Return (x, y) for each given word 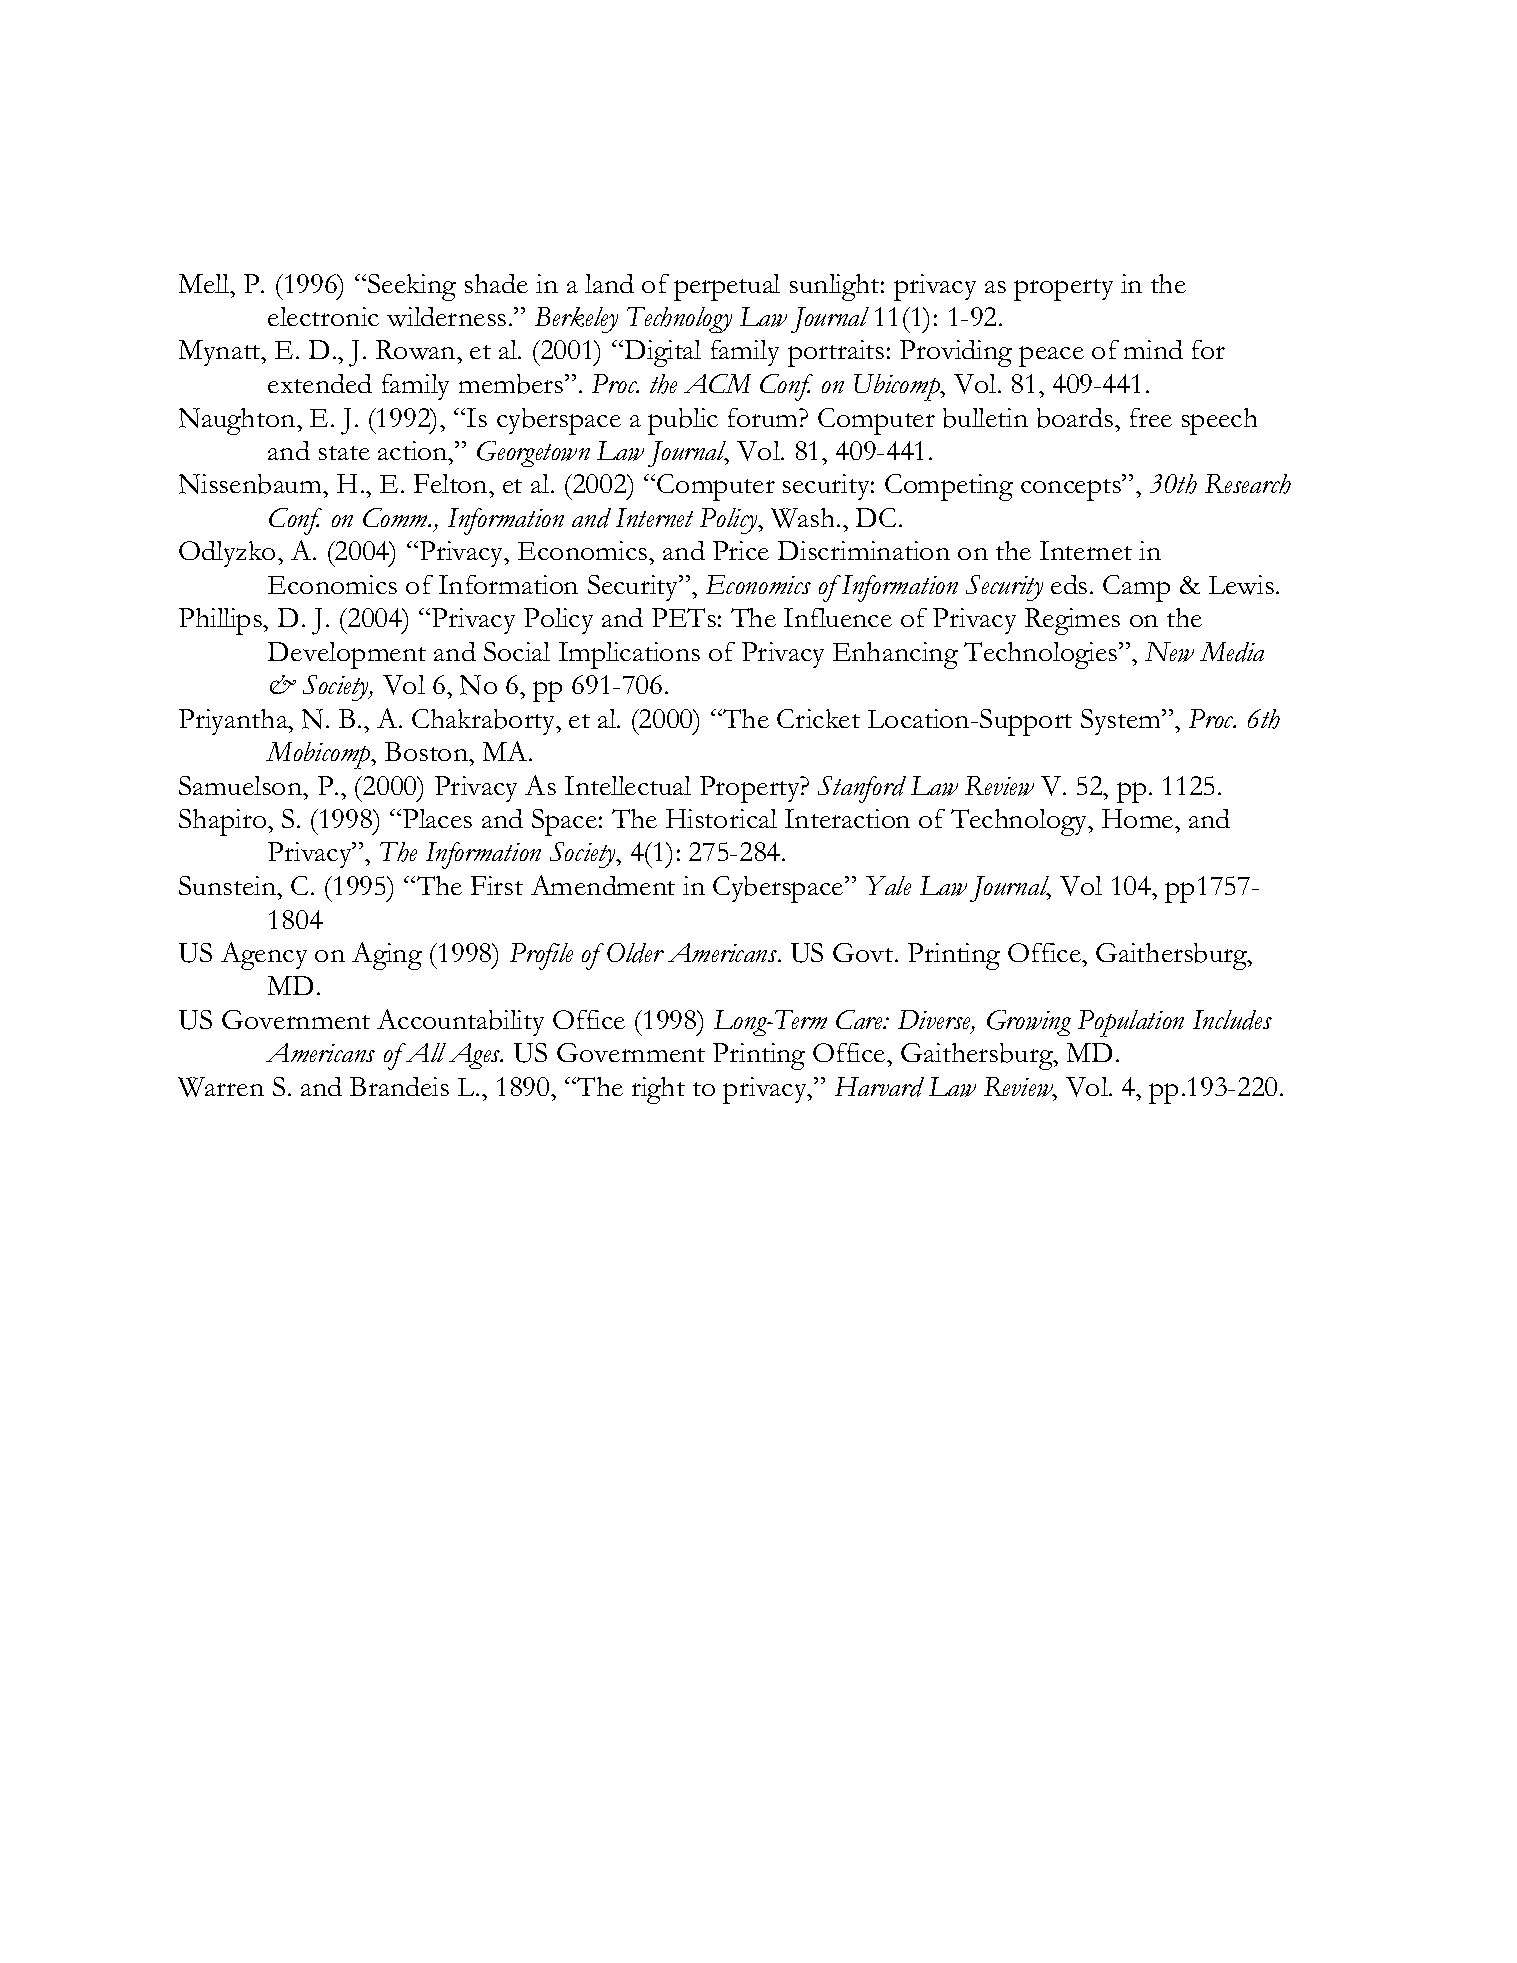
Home (1139, 818)
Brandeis (399, 1086)
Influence (838, 617)
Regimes (1072, 621)
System (1122, 722)
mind (1153, 349)
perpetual (727, 287)
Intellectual (628, 785)
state (344, 453)
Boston (428, 751)
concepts (1072, 490)
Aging (387, 956)
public (683, 421)
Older (635, 953)
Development (347, 655)
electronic (323, 316)
